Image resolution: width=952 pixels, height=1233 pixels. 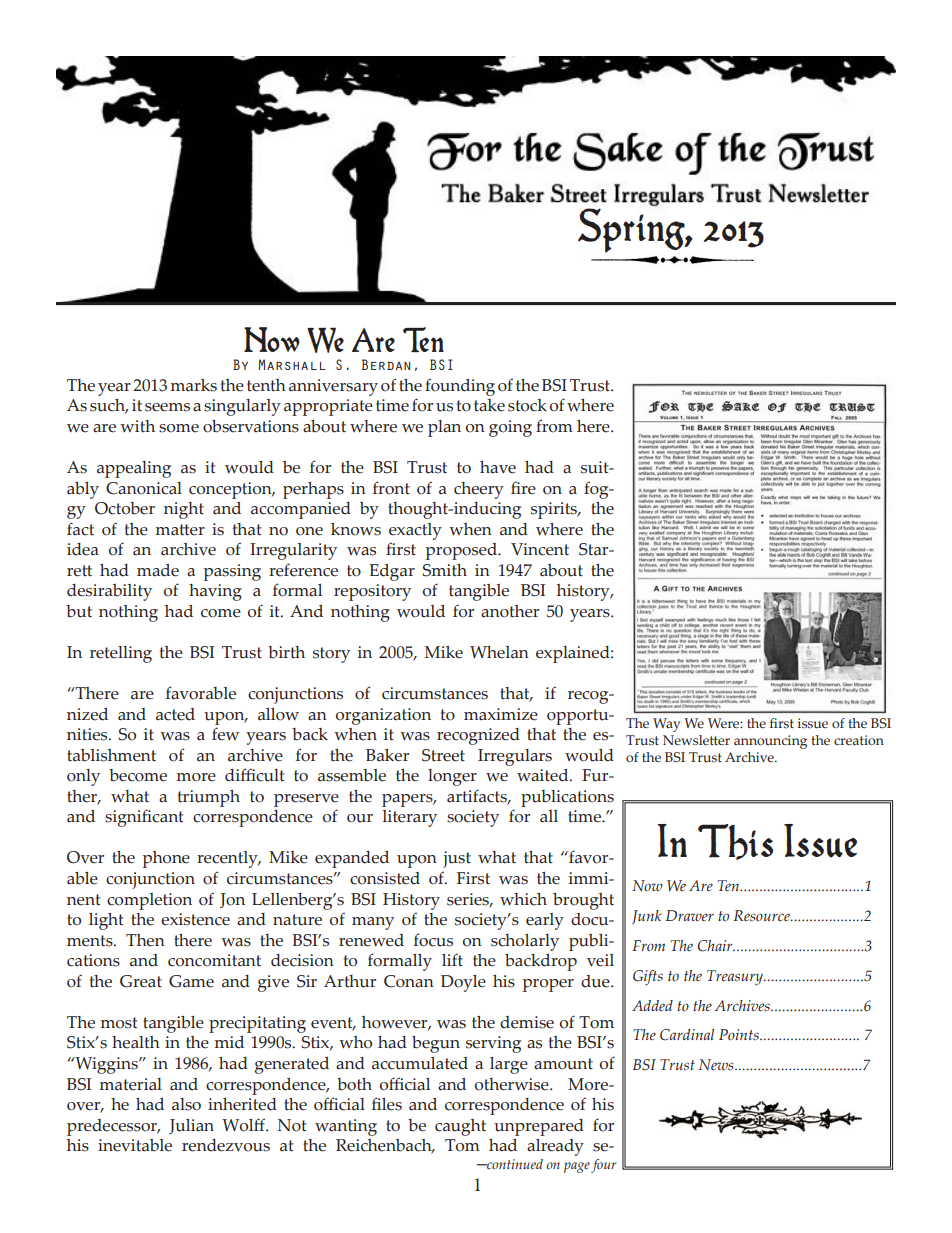 I want to click on retelling, so click(x=121, y=654).
